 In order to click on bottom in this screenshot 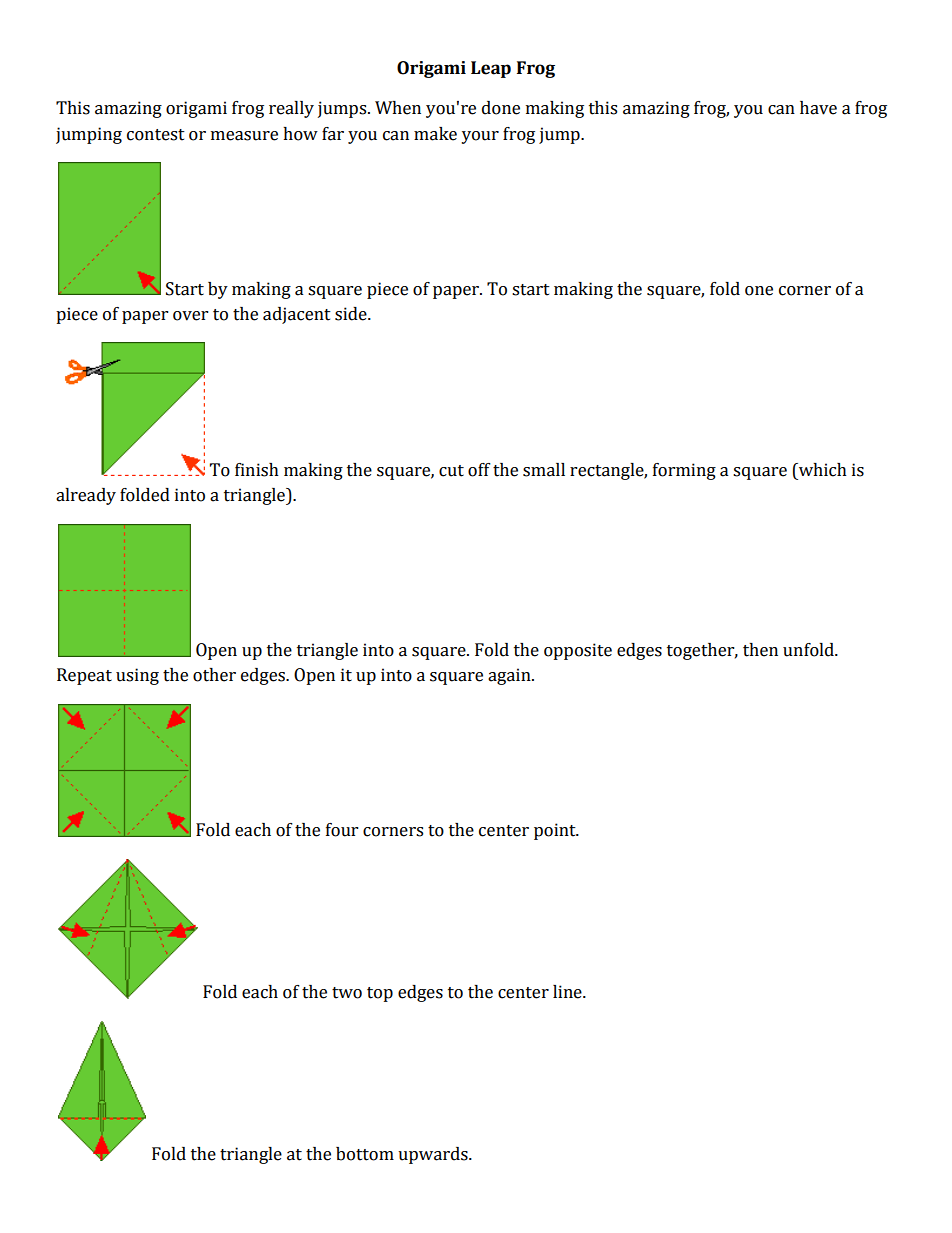, I will do `click(365, 1154)`.
